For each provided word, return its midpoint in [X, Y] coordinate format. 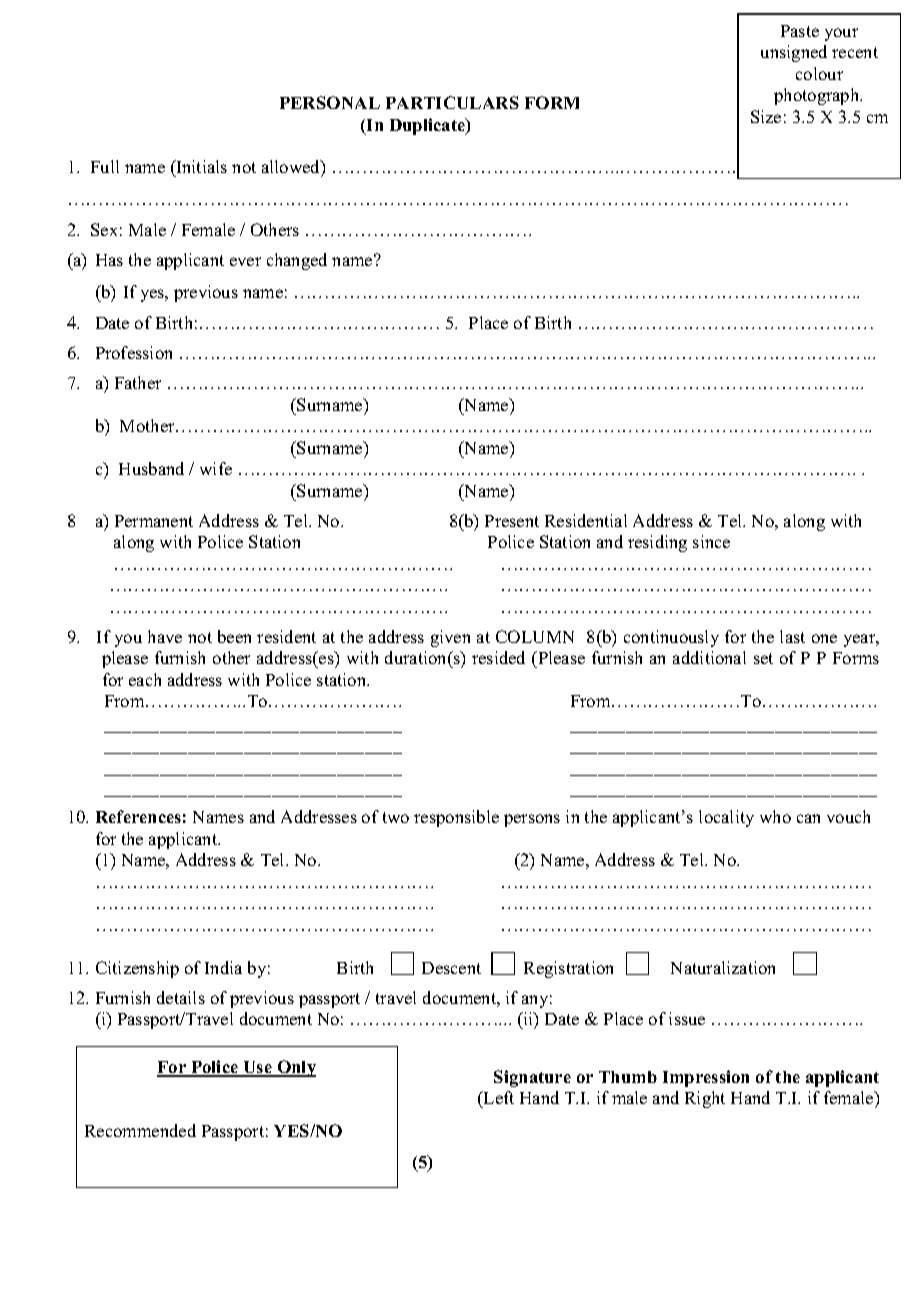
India [223, 967]
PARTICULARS [452, 102]
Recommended [140, 1130]
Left [498, 1097]
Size [766, 116]
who [775, 816]
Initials [200, 166]
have [165, 636]
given [450, 638]
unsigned [794, 53]
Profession [134, 352]
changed [297, 261]
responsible [456, 818]
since [711, 541]
